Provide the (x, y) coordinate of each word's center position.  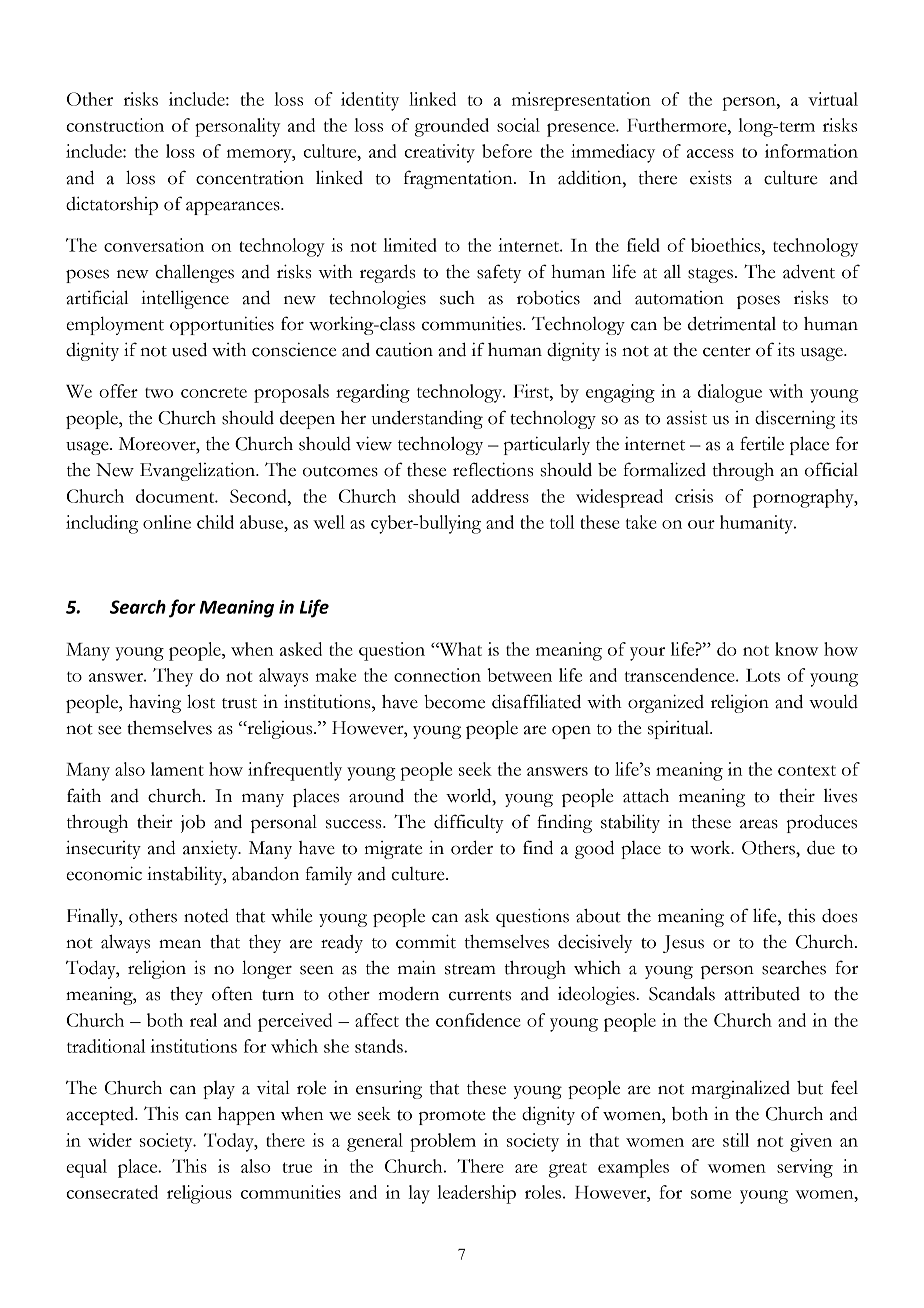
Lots (763, 675)
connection (437, 675)
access (710, 153)
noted (206, 915)
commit (426, 941)
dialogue (730, 393)
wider (110, 1140)
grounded (452, 127)
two (159, 393)
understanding (427, 419)
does (839, 916)
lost (201, 701)
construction (115, 125)
